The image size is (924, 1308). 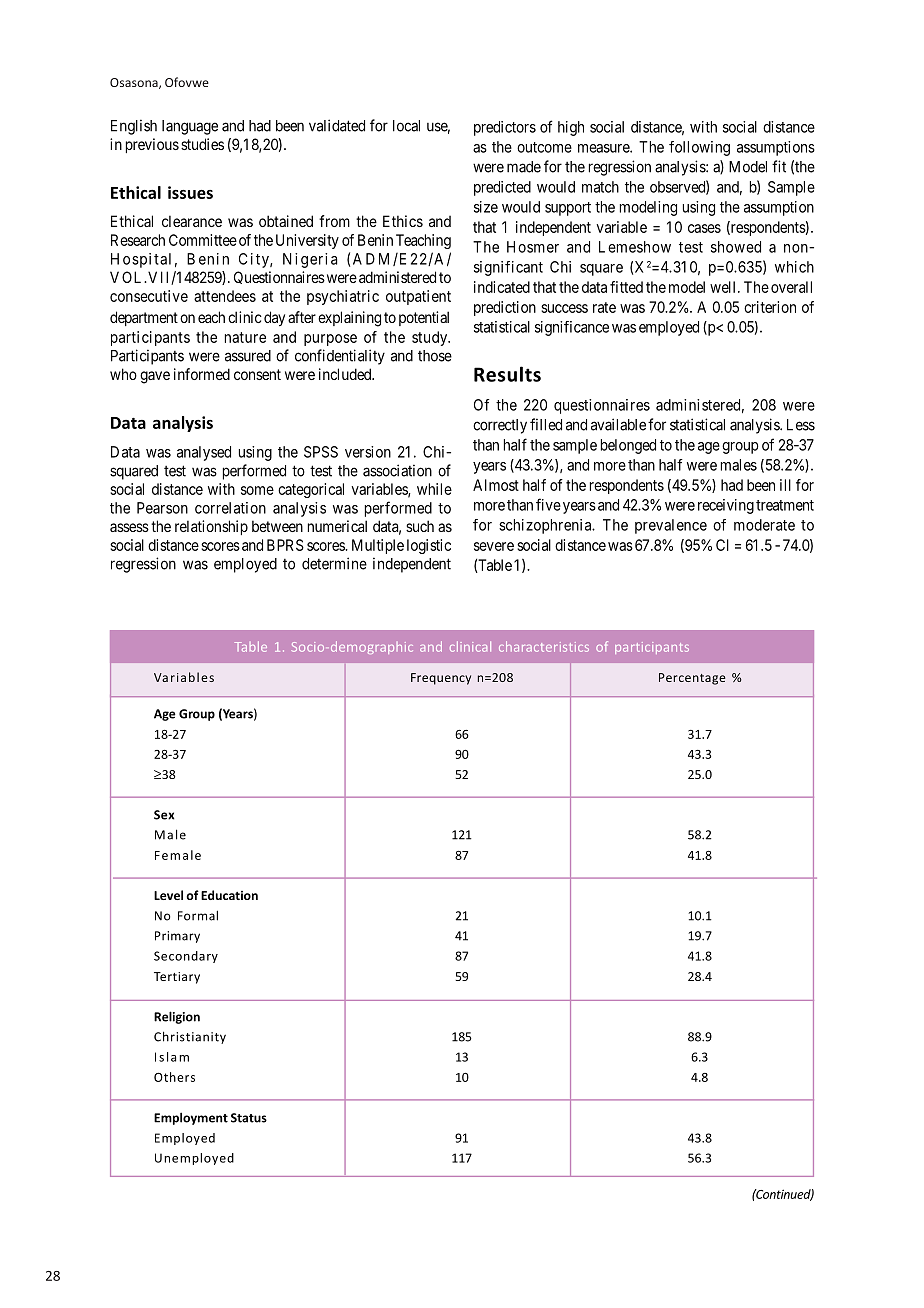 What do you see at coordinates (174, 1077) in the screenshot?
I see `Others` at bounding box center [174, 1077].
